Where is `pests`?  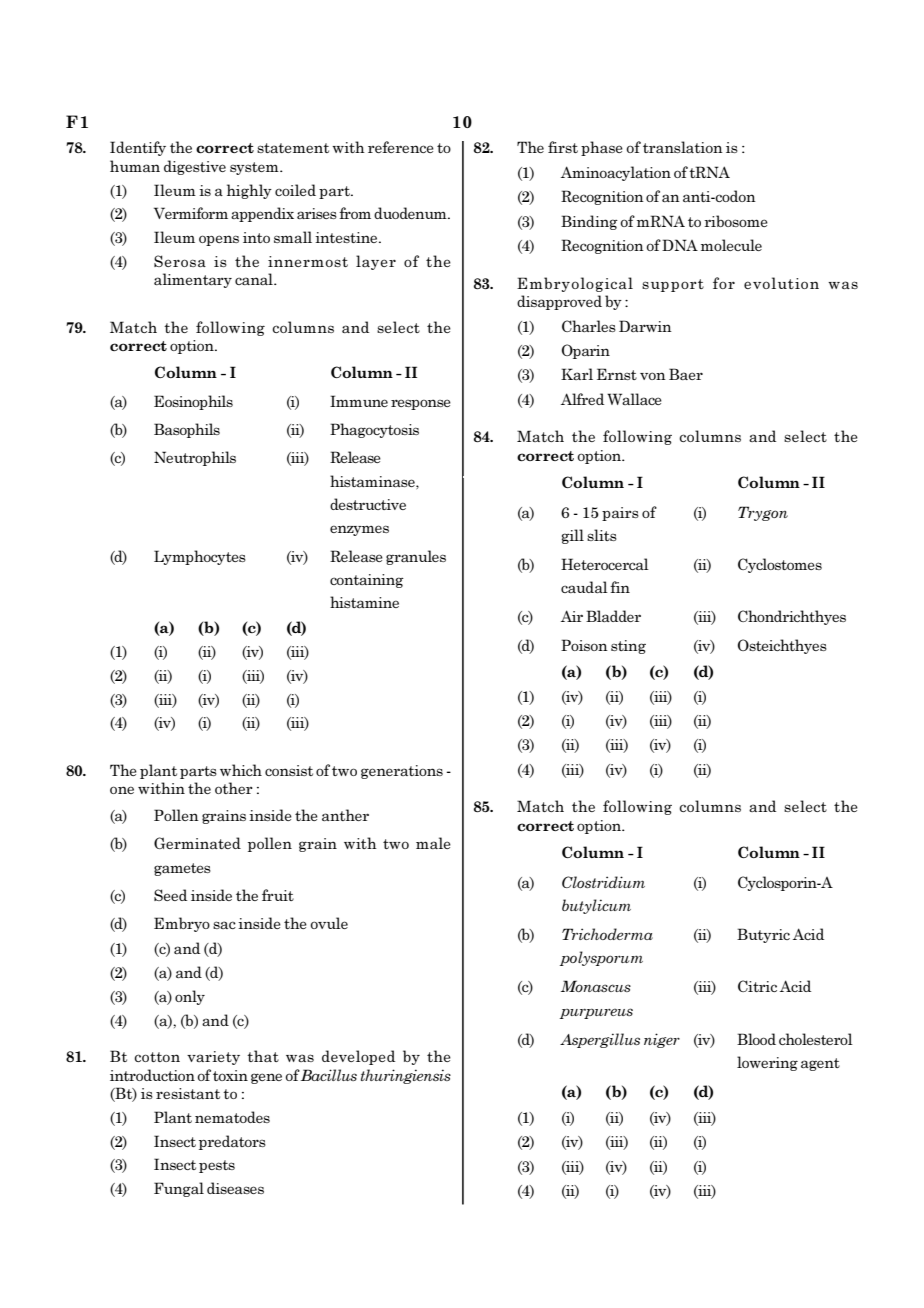 pests is located at coordinates (217, 1166).
